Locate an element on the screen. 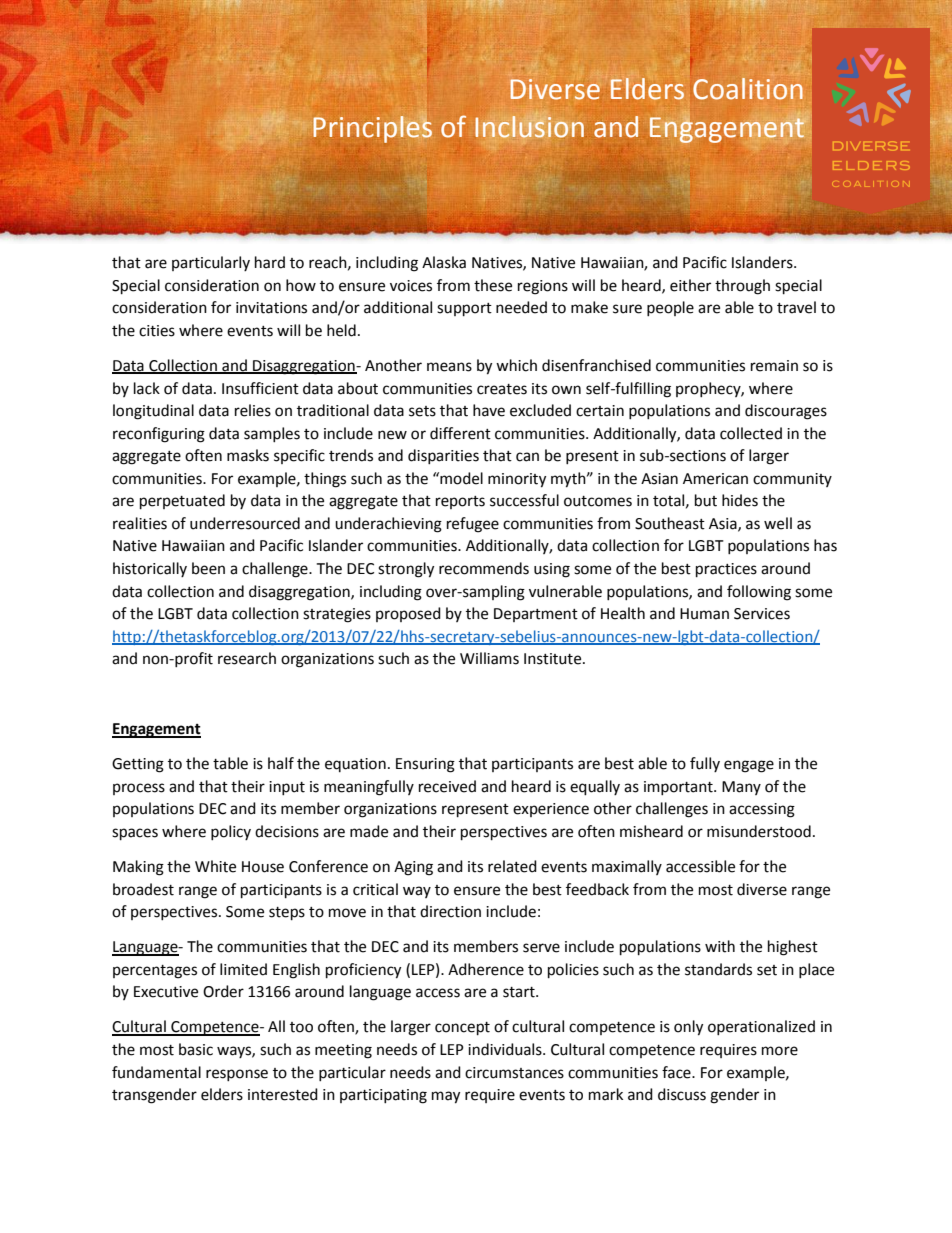 This screenshot has height=1233, width=952. Insufficient is located at coordinates (260, 388).
